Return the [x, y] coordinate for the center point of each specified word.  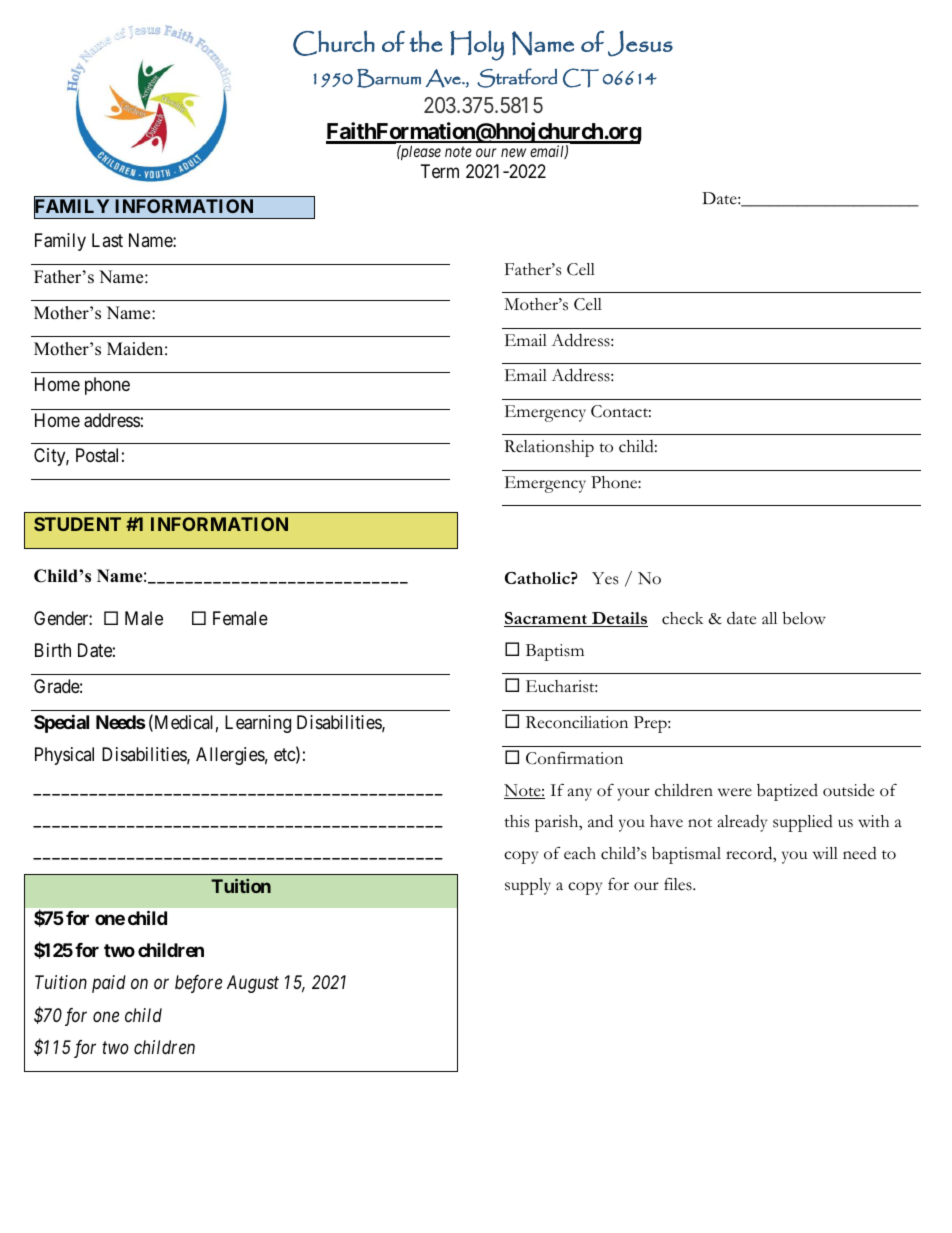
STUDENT [77, 524]
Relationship [549, 448]
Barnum [389, 78]
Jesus [640, 43]
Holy [477, 45]
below [804, 618]
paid [109, 984]
